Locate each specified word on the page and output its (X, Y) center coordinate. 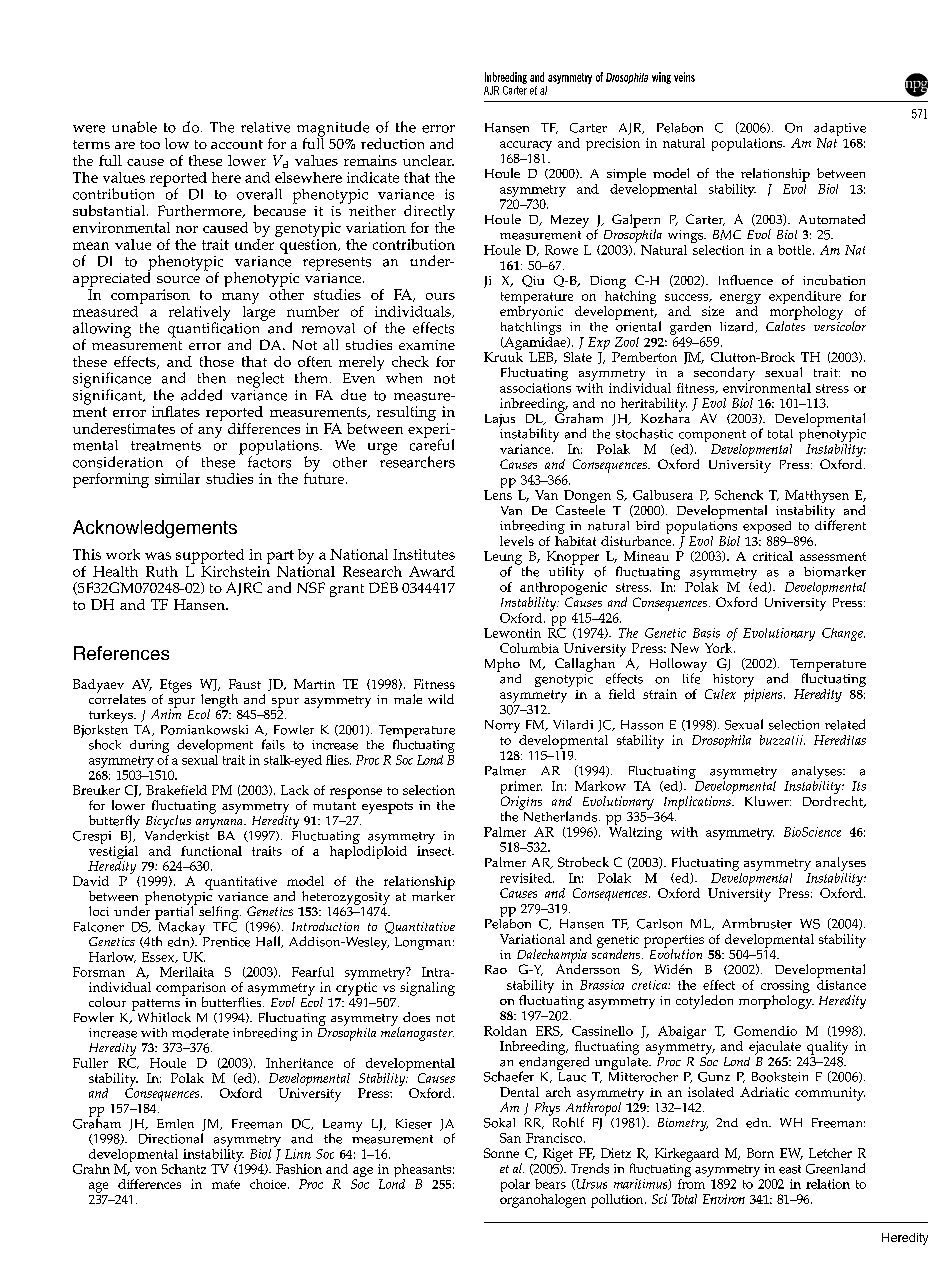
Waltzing (634, 832)
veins (684, 77)
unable (134, 127)
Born (760, 1153)
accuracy (526, 146)
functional (211, 851)
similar (177, 478)
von (146, 1170)
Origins (521, 804)
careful (432, 444)
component (712, 437)
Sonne (501, 1153)
